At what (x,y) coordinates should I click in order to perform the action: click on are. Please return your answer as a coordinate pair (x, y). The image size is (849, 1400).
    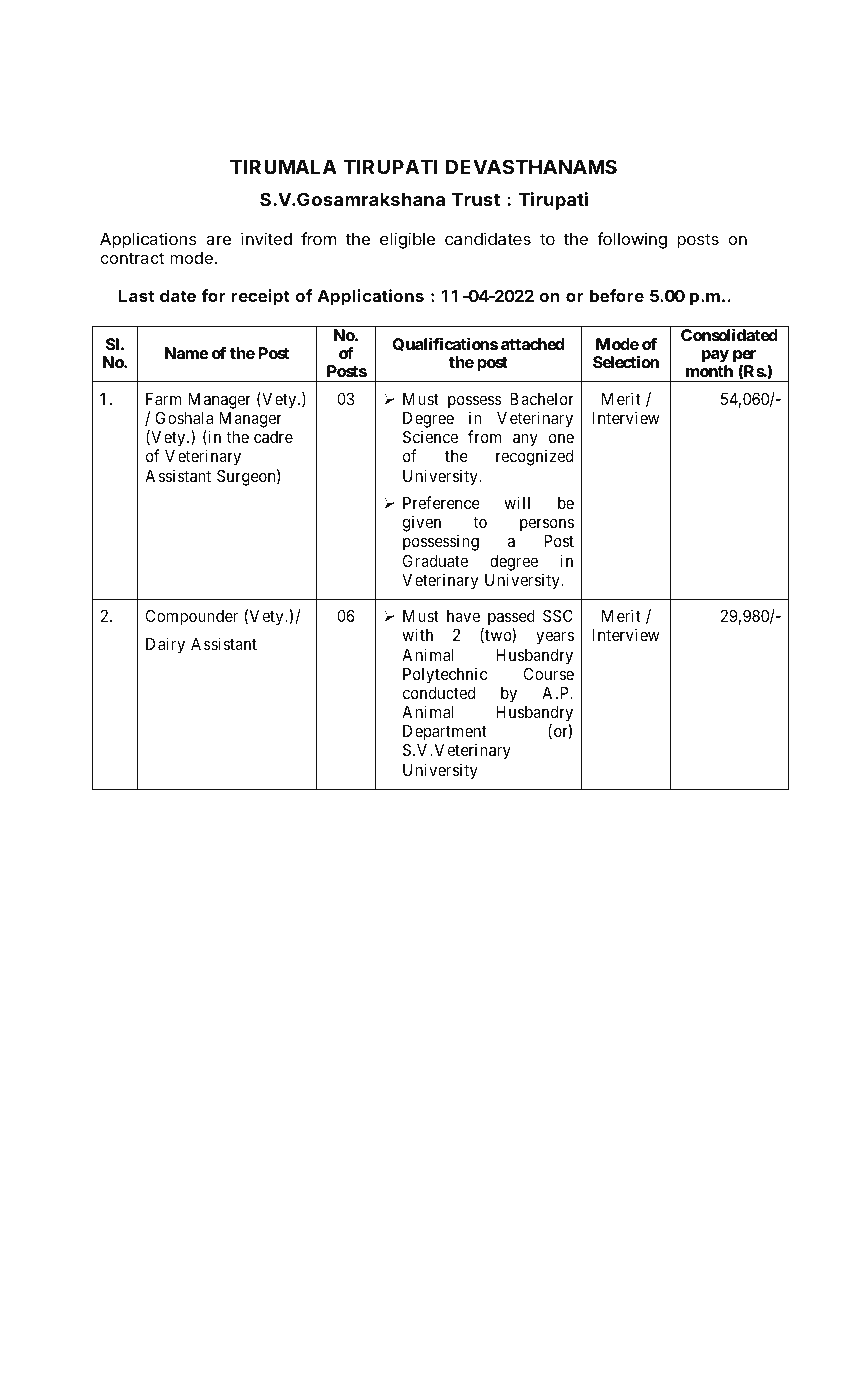
    Looking at the image, I should click on (218, 240).
